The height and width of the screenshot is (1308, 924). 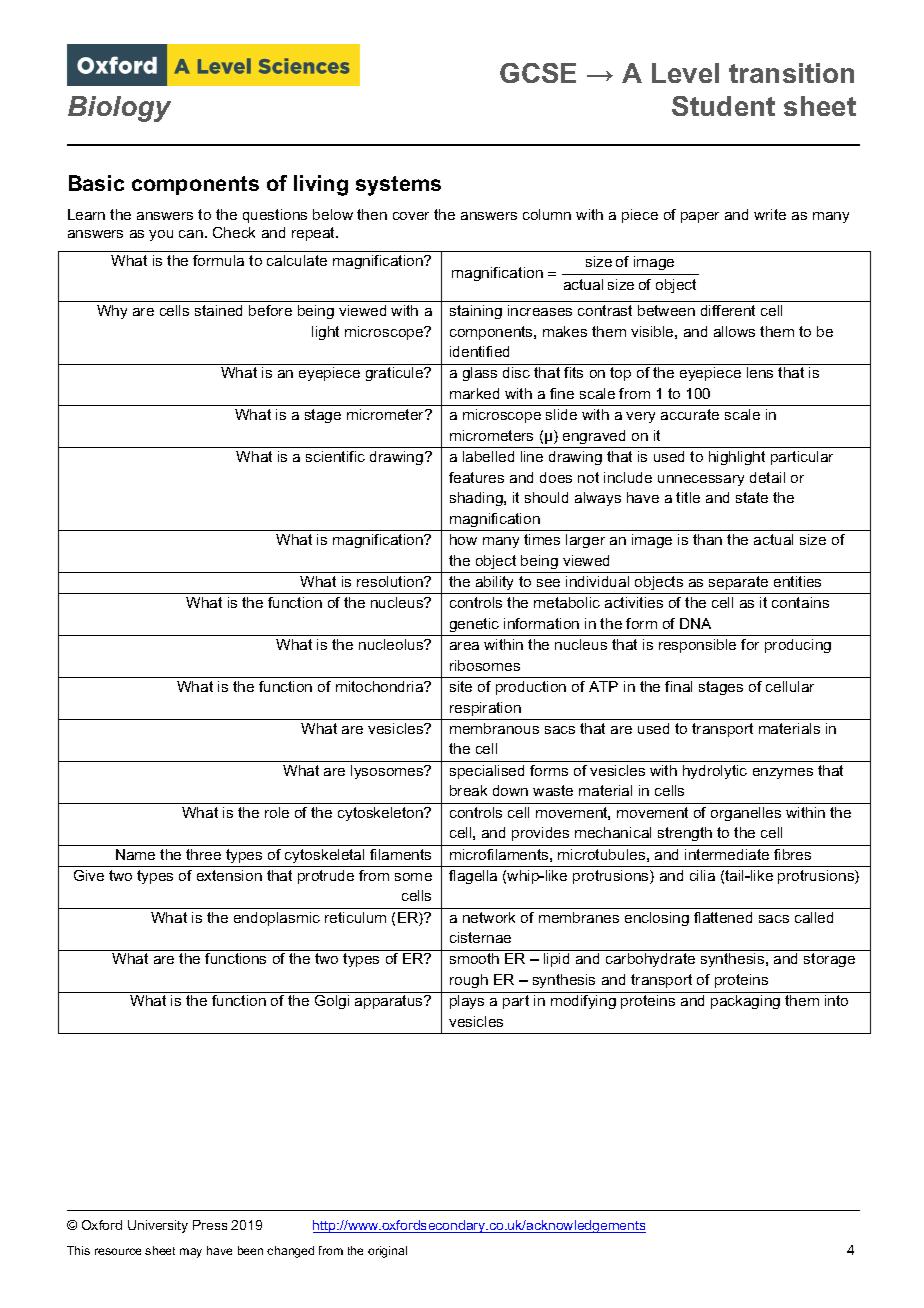 I want to click on Name, so click(x=135, y=854).
